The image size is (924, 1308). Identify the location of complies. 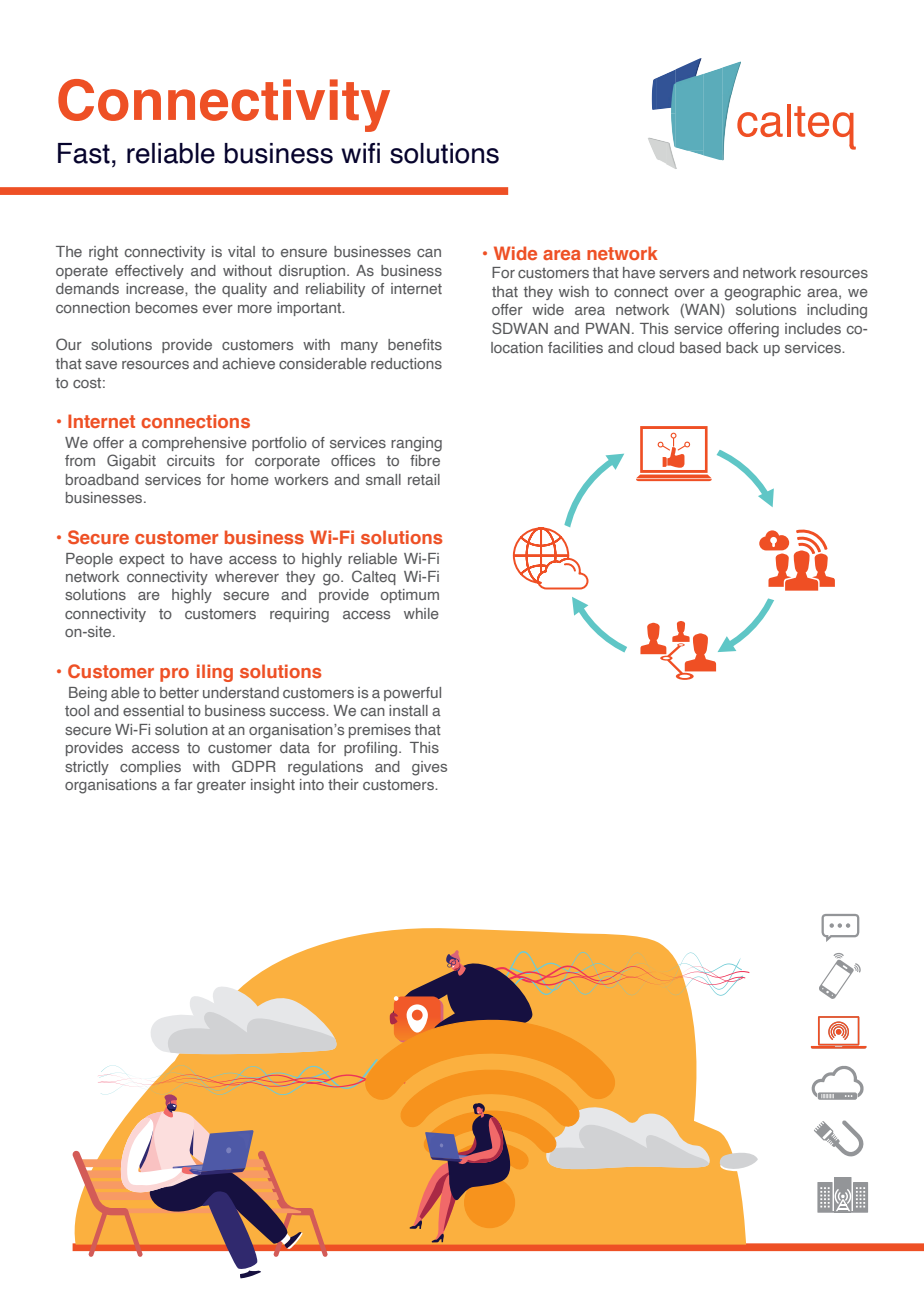
(150, 768).
